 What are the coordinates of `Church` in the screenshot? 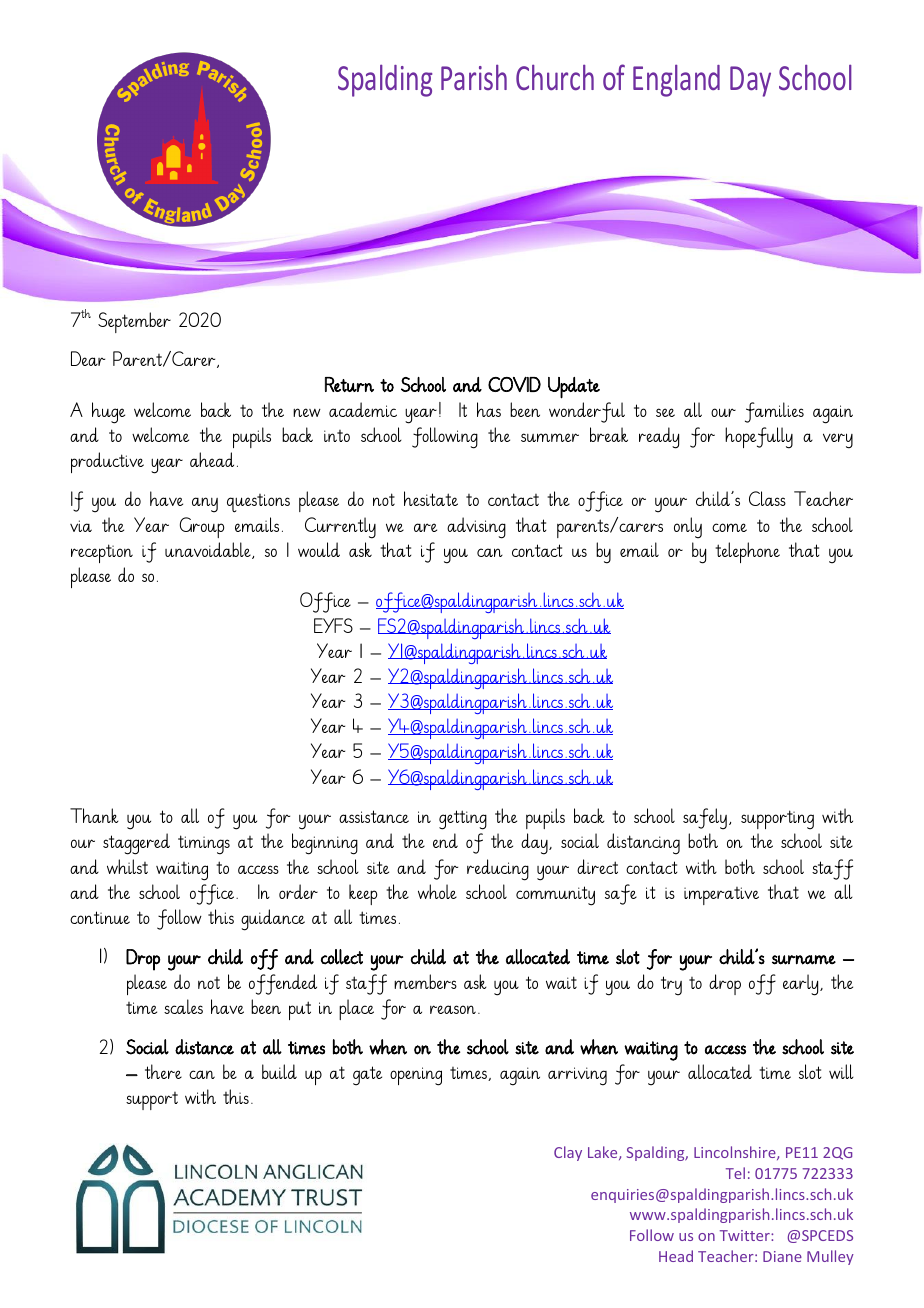 It's located at (555, 77).
